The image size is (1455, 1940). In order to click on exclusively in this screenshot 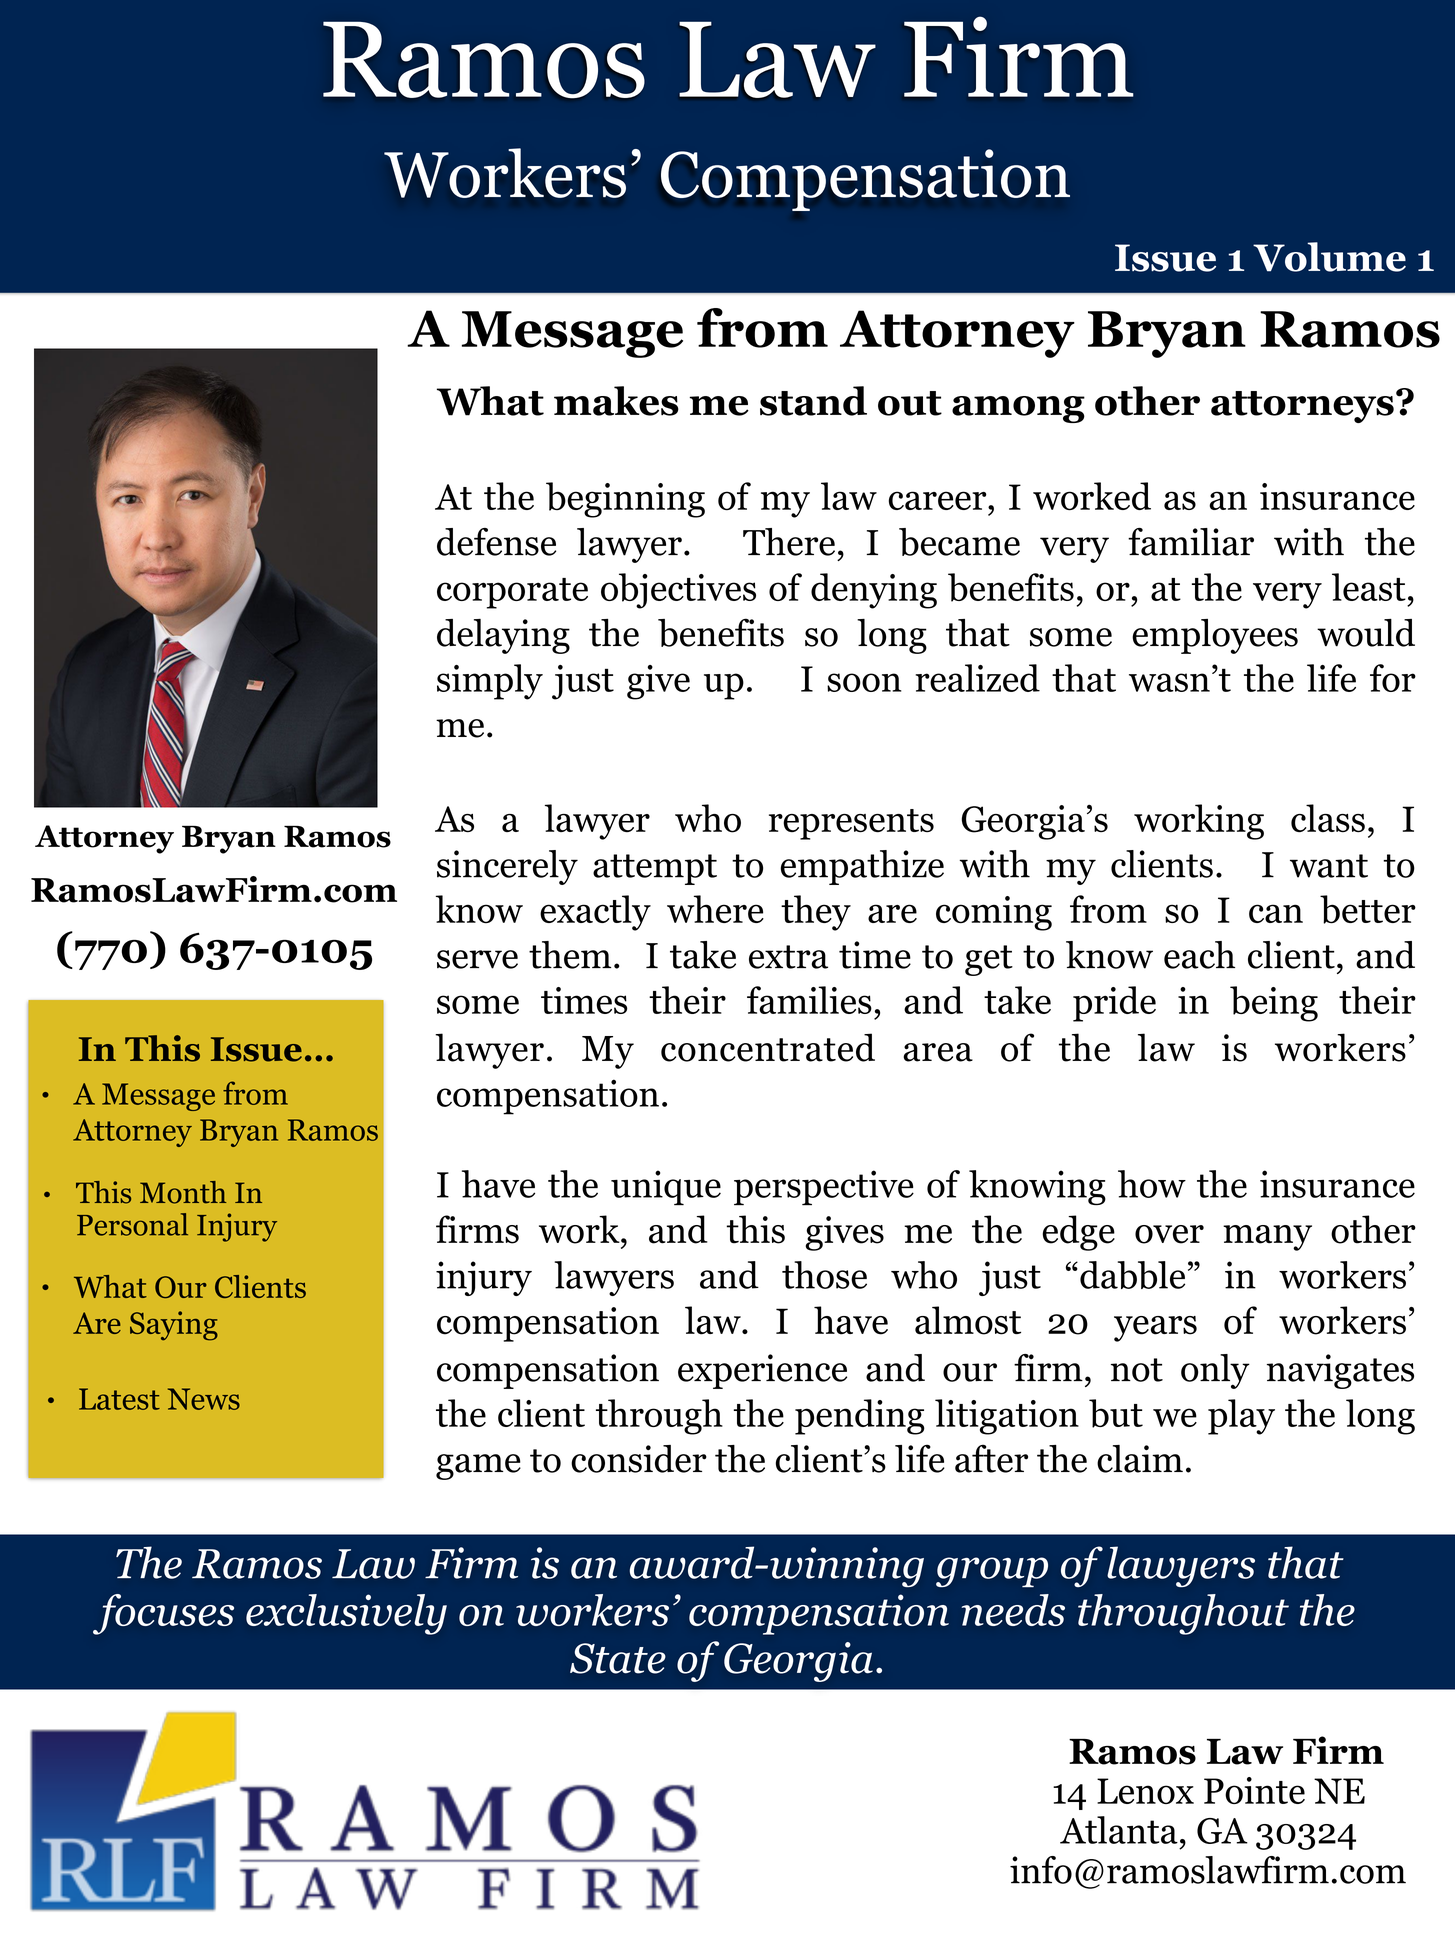, I will do `click(346, 1614)`.
